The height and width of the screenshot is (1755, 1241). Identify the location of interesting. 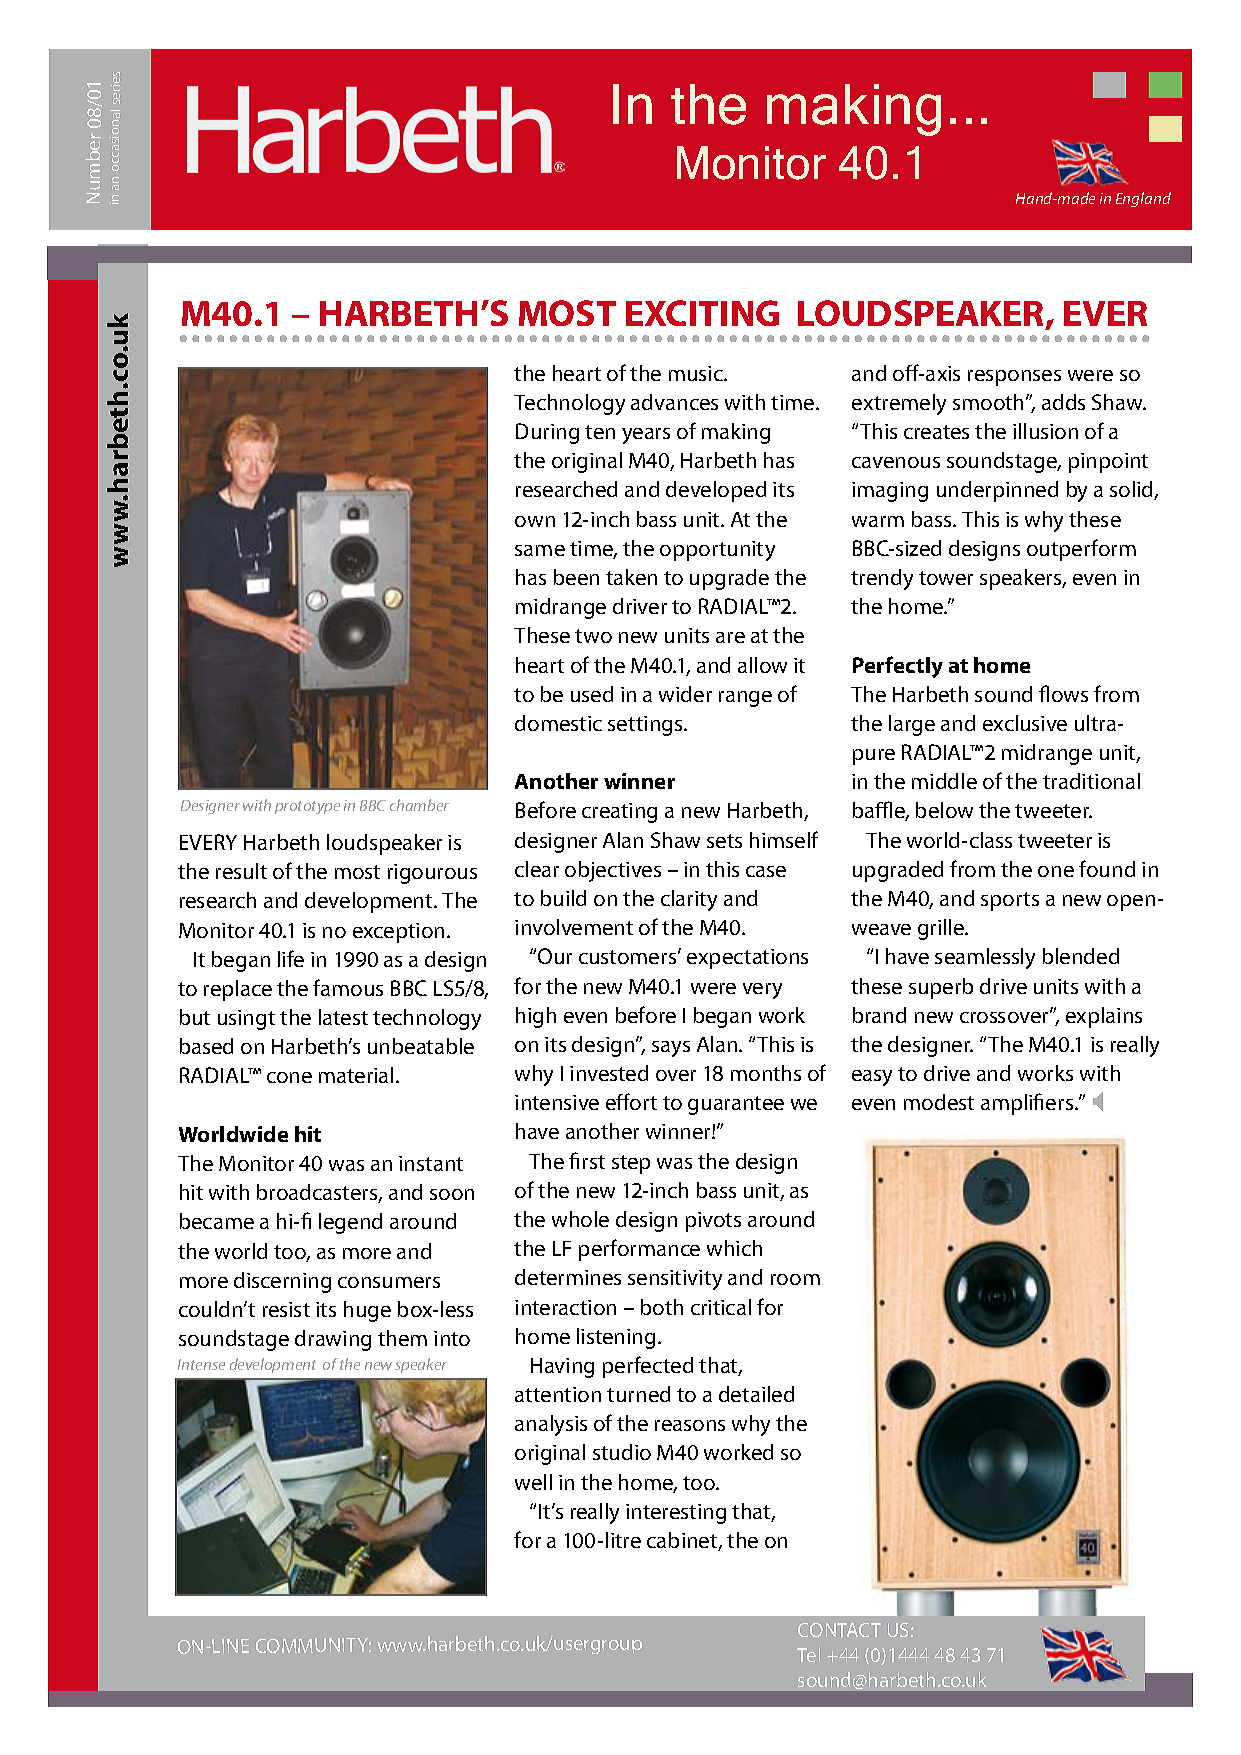
(676, 1514).
